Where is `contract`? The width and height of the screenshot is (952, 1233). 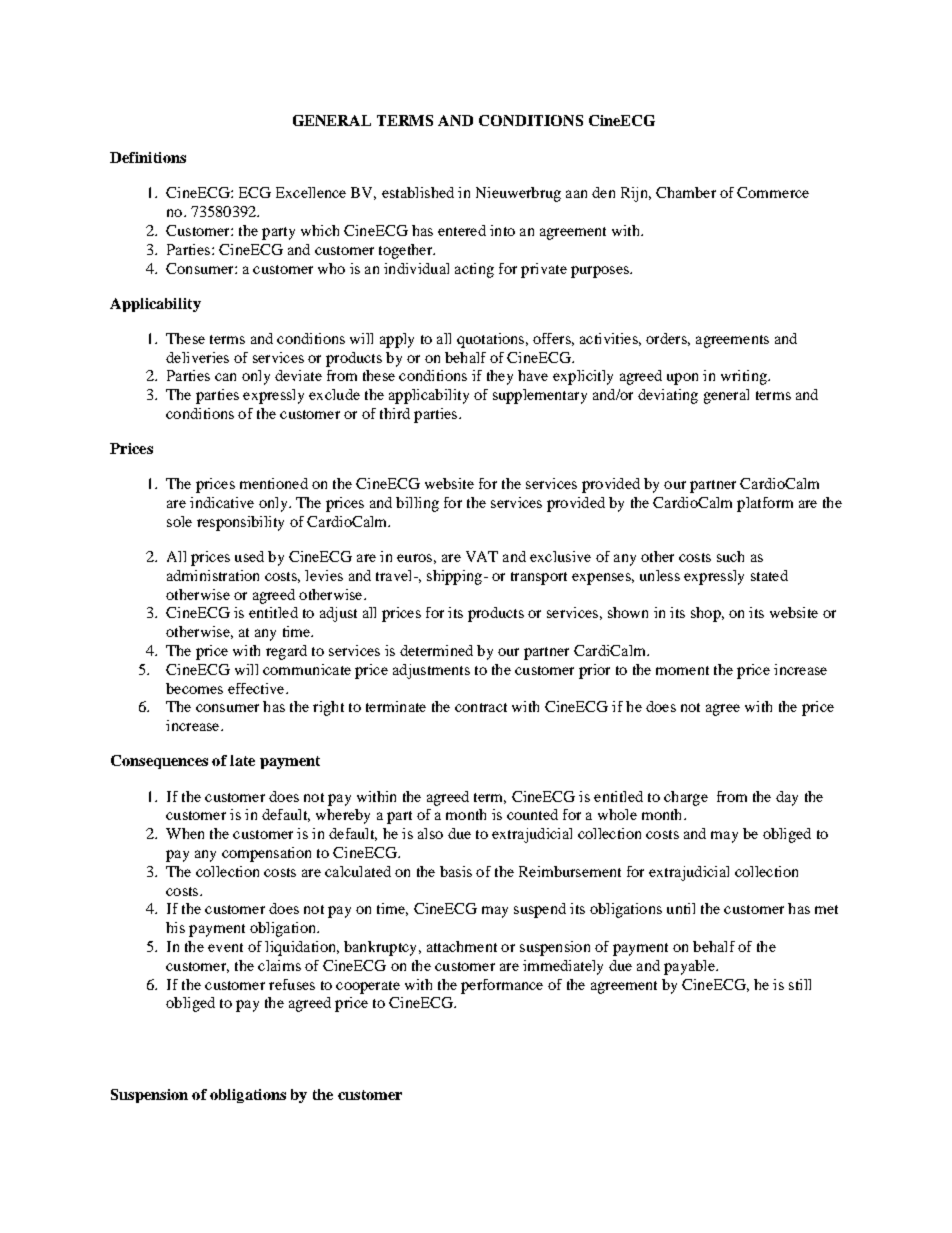 contract is located at coordinates (481, 707).
